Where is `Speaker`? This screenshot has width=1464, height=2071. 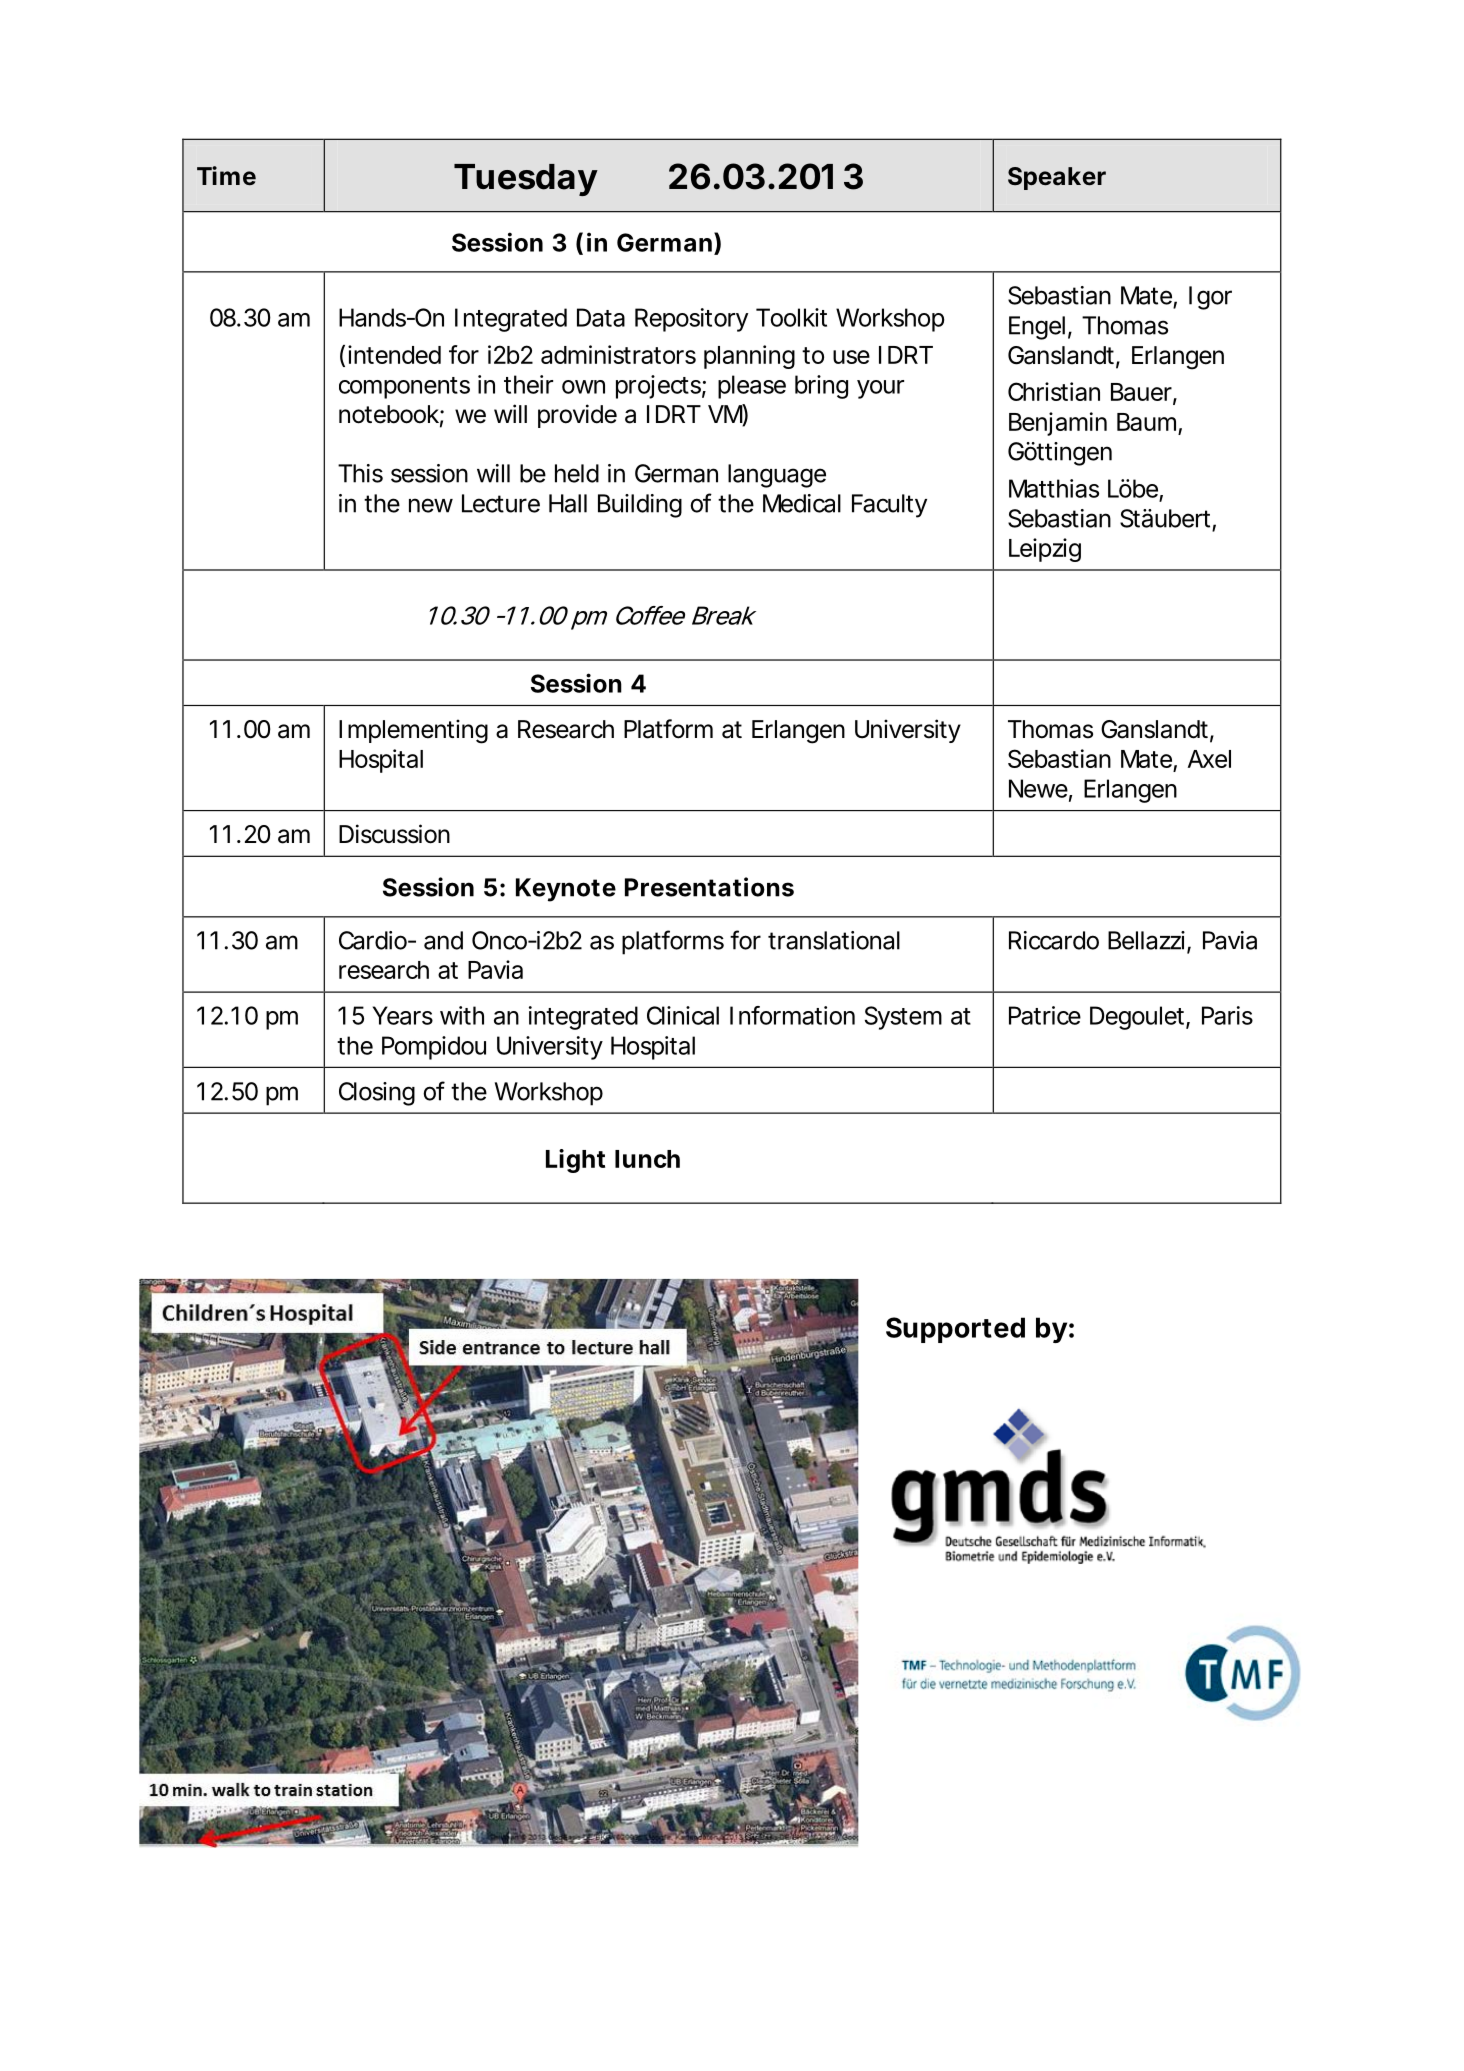 Speaker is located at coordinates (1057, 178).
